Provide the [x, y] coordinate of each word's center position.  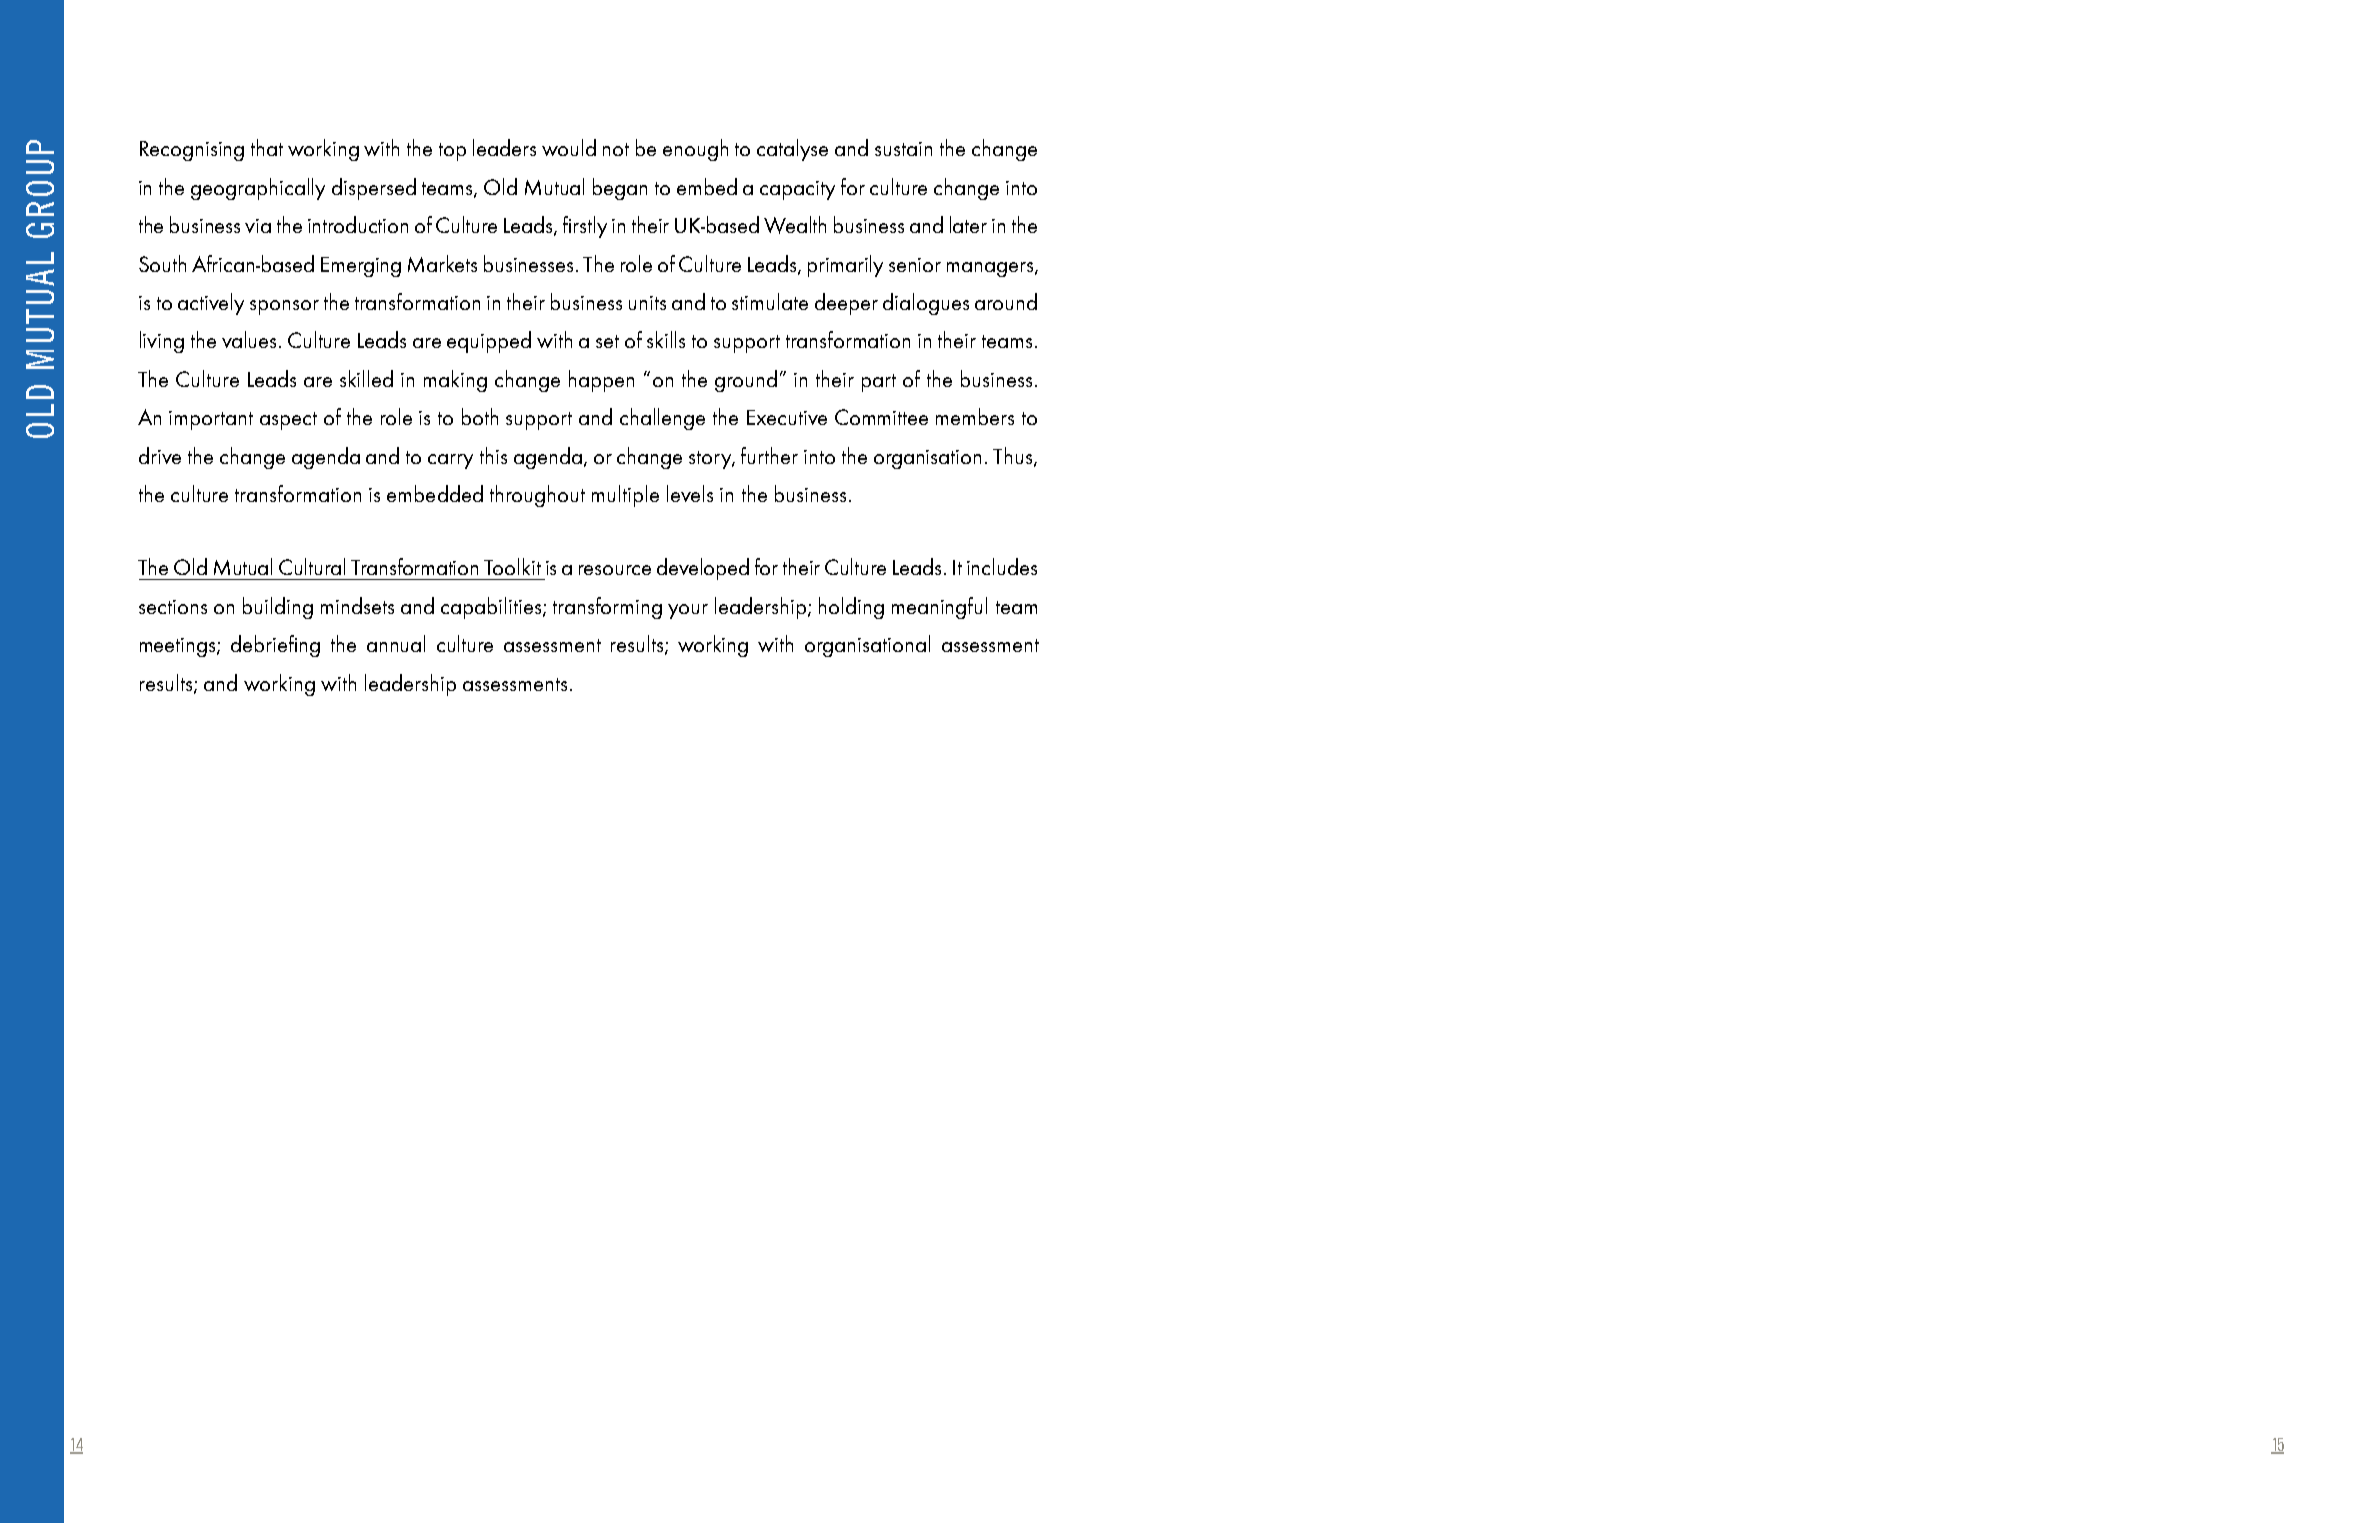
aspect [288, 421]
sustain [903, 149]
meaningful [939, 608]
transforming [607, 608]
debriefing [275, 646]
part [879, 383]
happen [601, 381]
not [616, 149]
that [267, 147]
